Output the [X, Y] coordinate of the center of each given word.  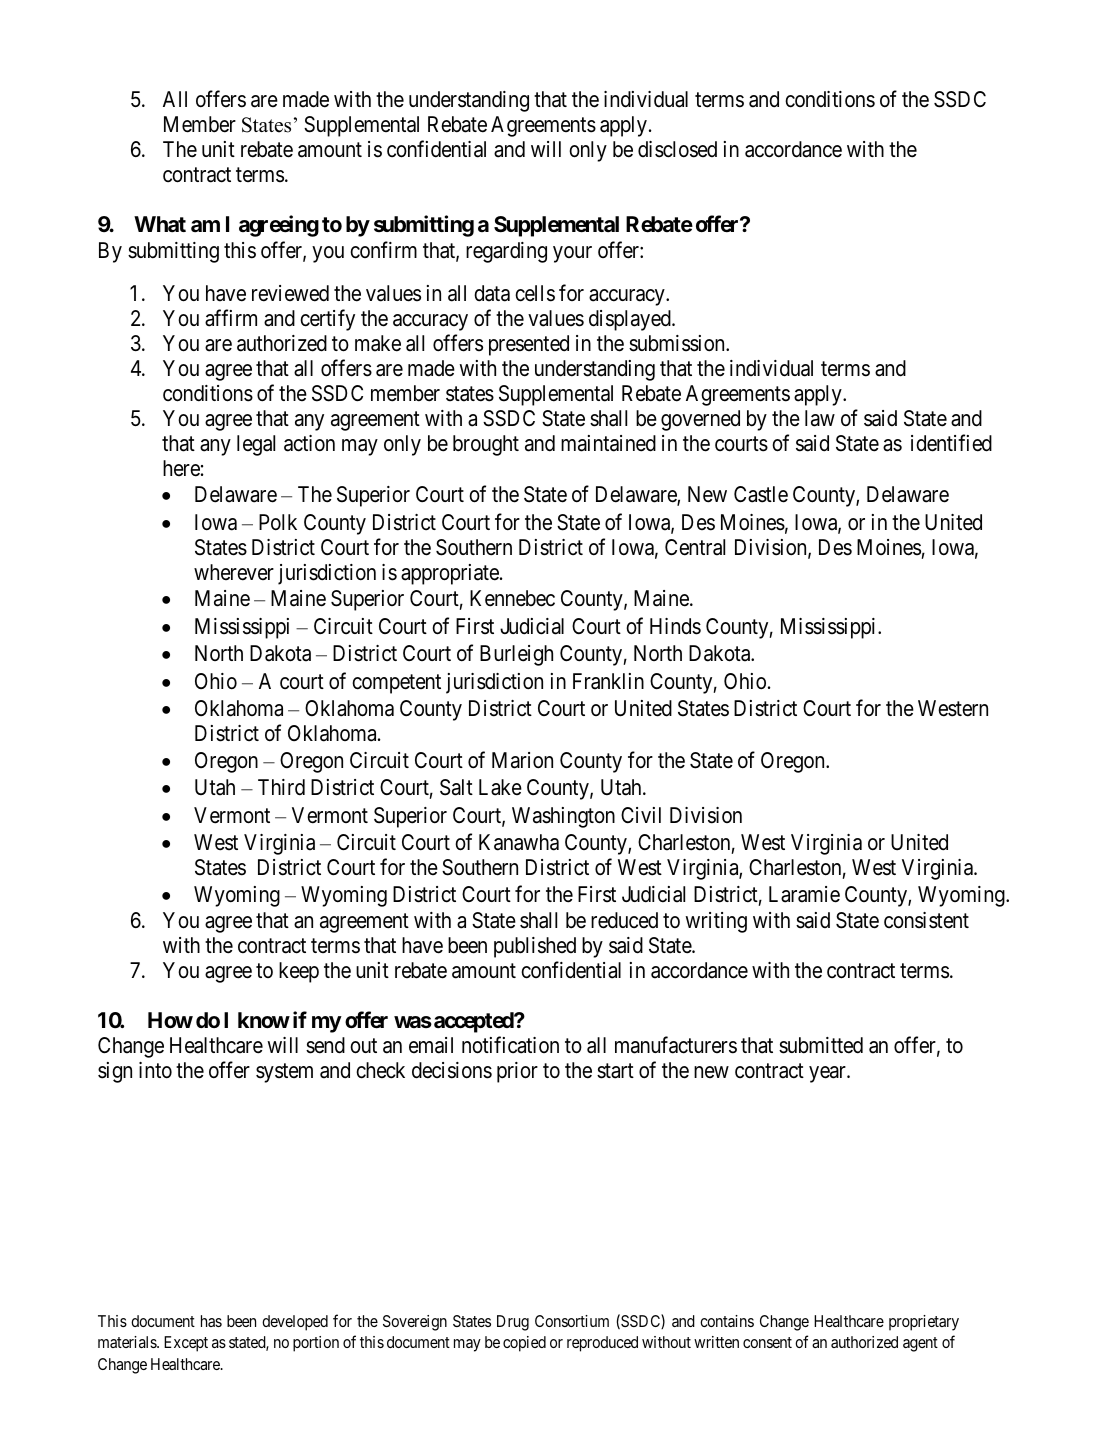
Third [281, 787]
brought [486, 445]
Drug [513, 1323]
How [170, 1020]
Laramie [804, 894]
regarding [506, 252]
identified [951, 443]
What [160, 224]
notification [510, 1045]
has [211, 1321]
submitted [821, 1045]
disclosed [677, 149]
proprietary [924, 1323]
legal [256, 445]
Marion [522, 760]
